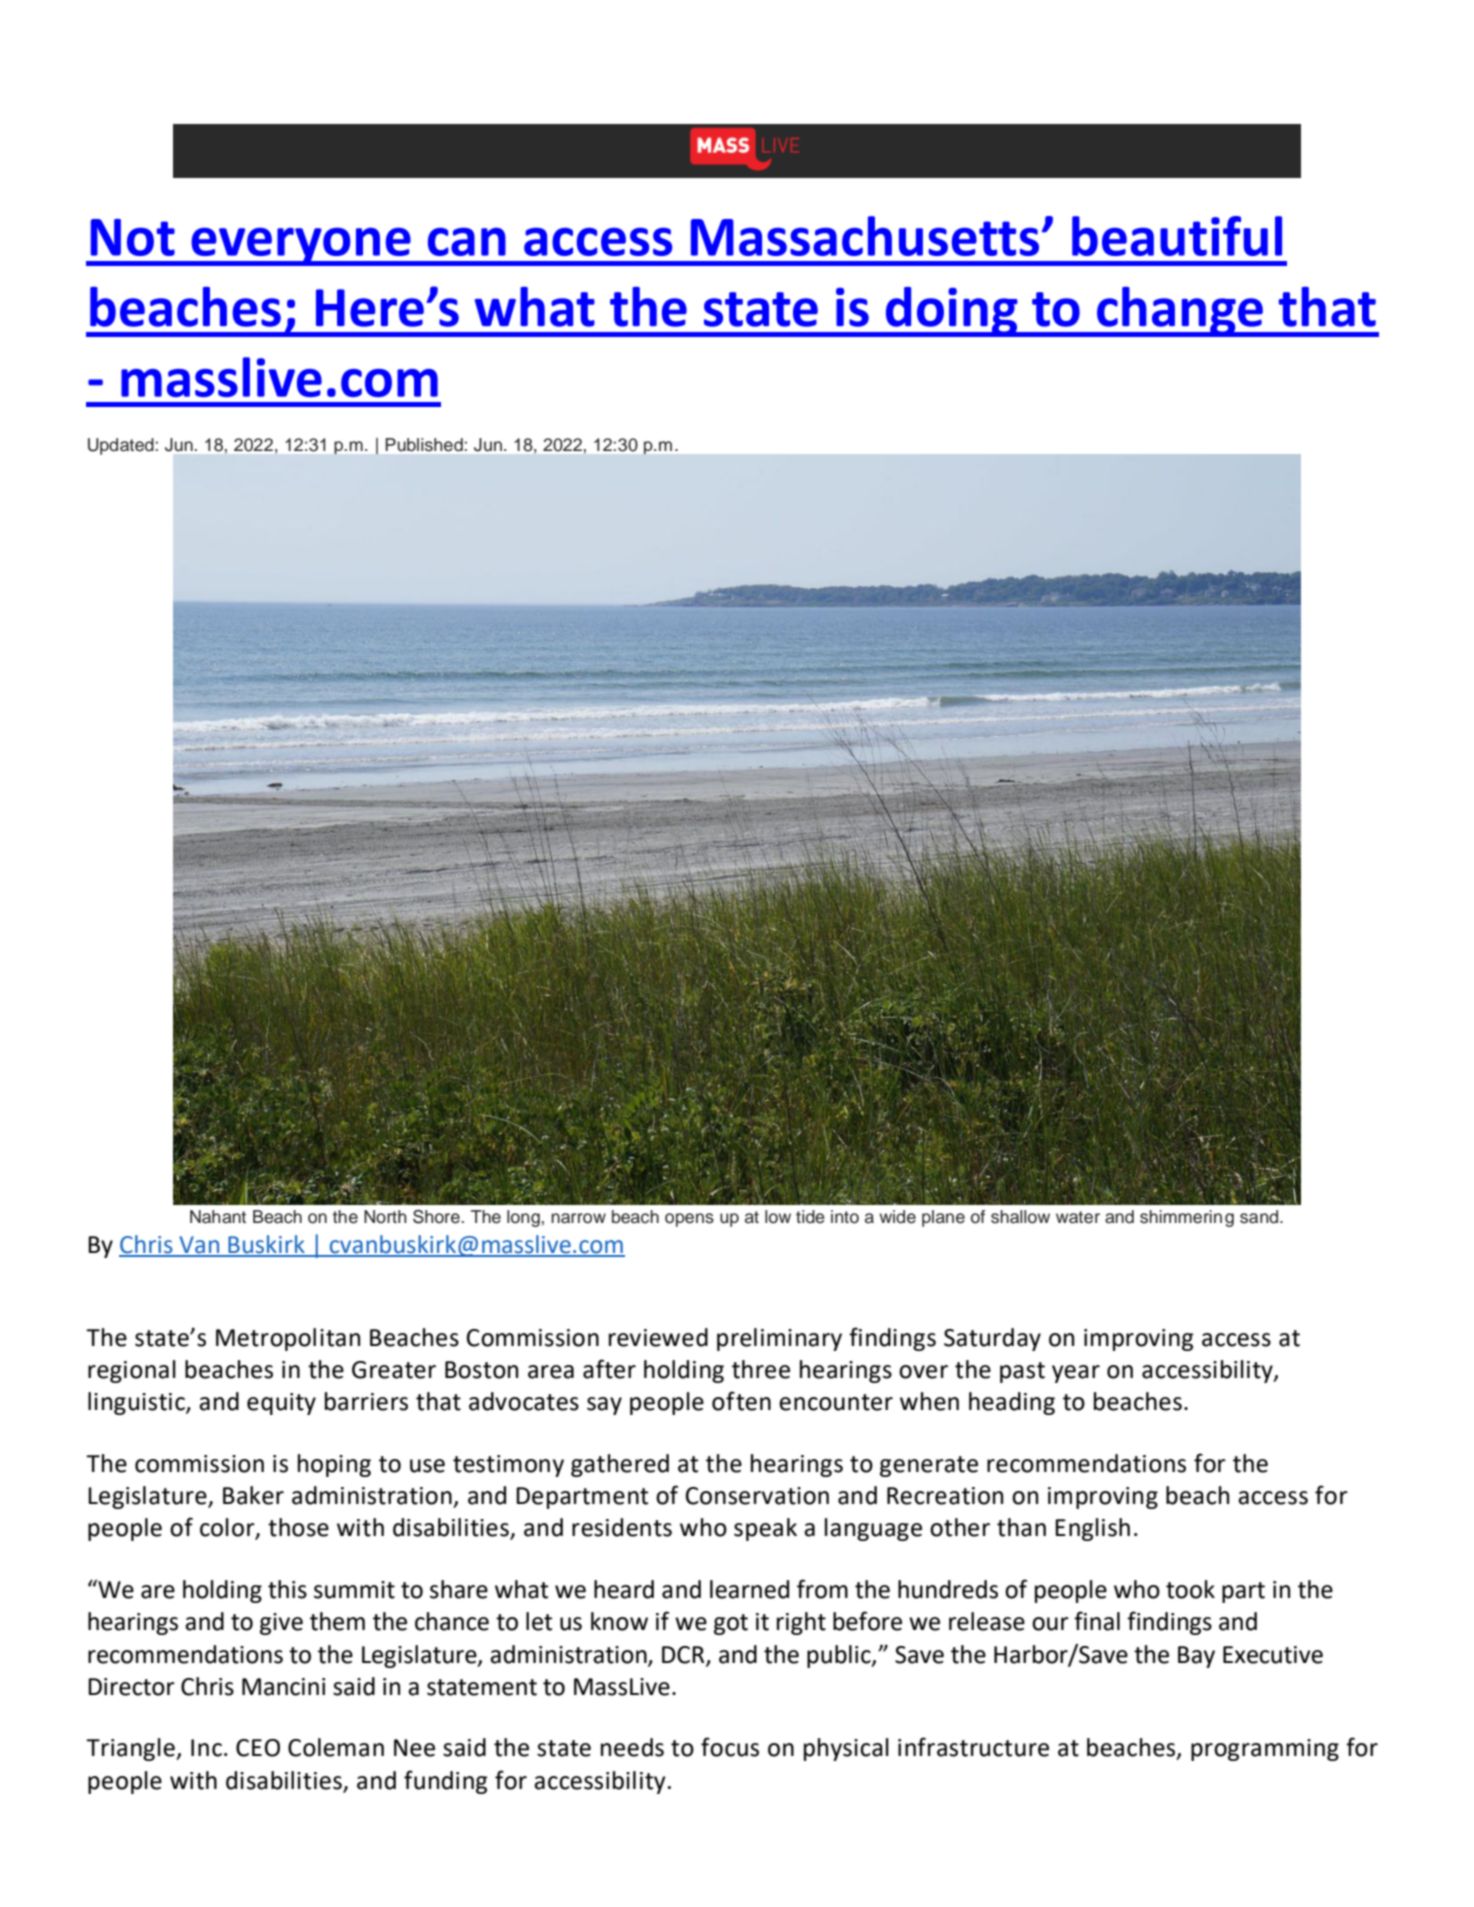  Describe the element at coordinates (301, 247) in the image. I see `everyone` at that location.
